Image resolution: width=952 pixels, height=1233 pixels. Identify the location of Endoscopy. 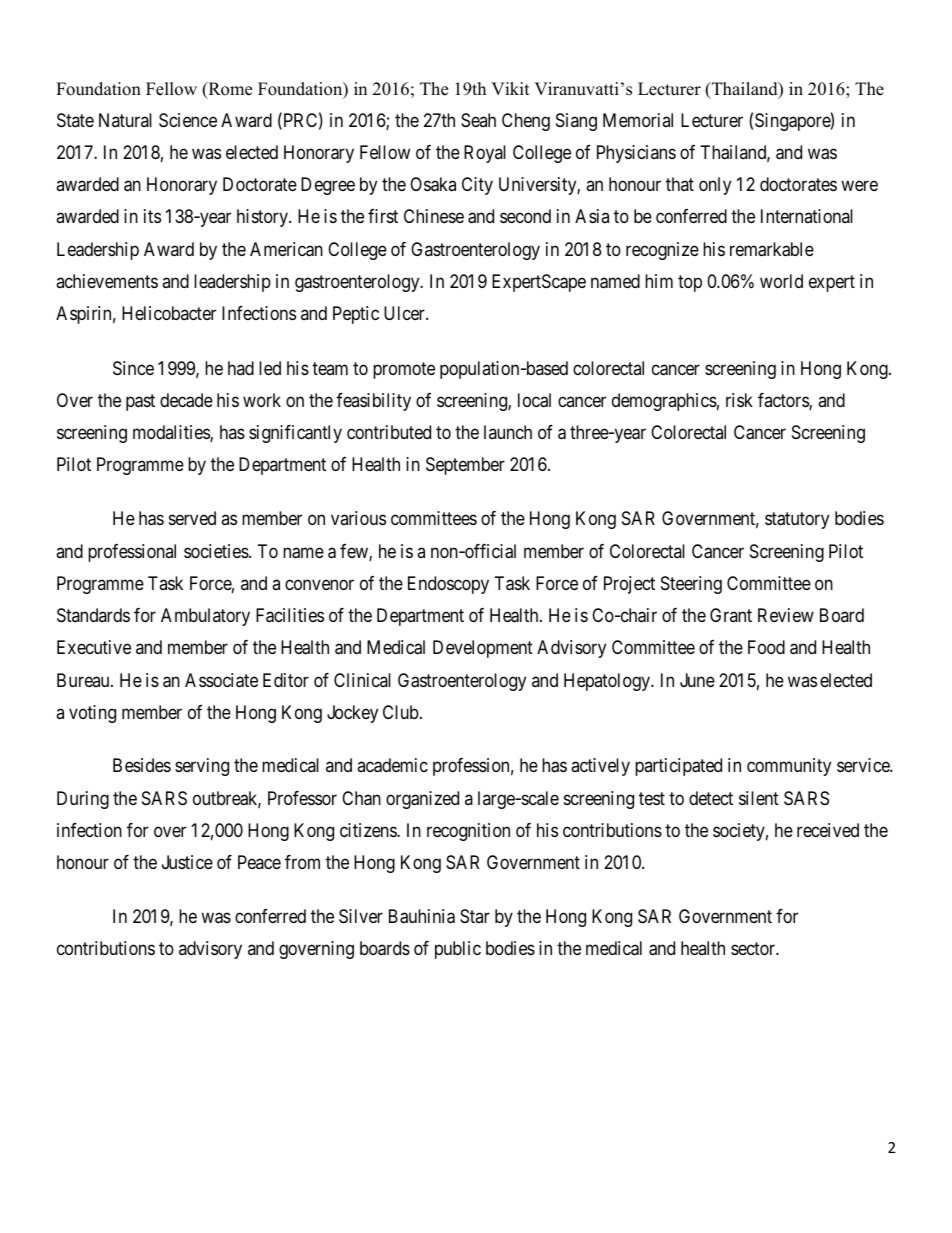
(448, 585).
